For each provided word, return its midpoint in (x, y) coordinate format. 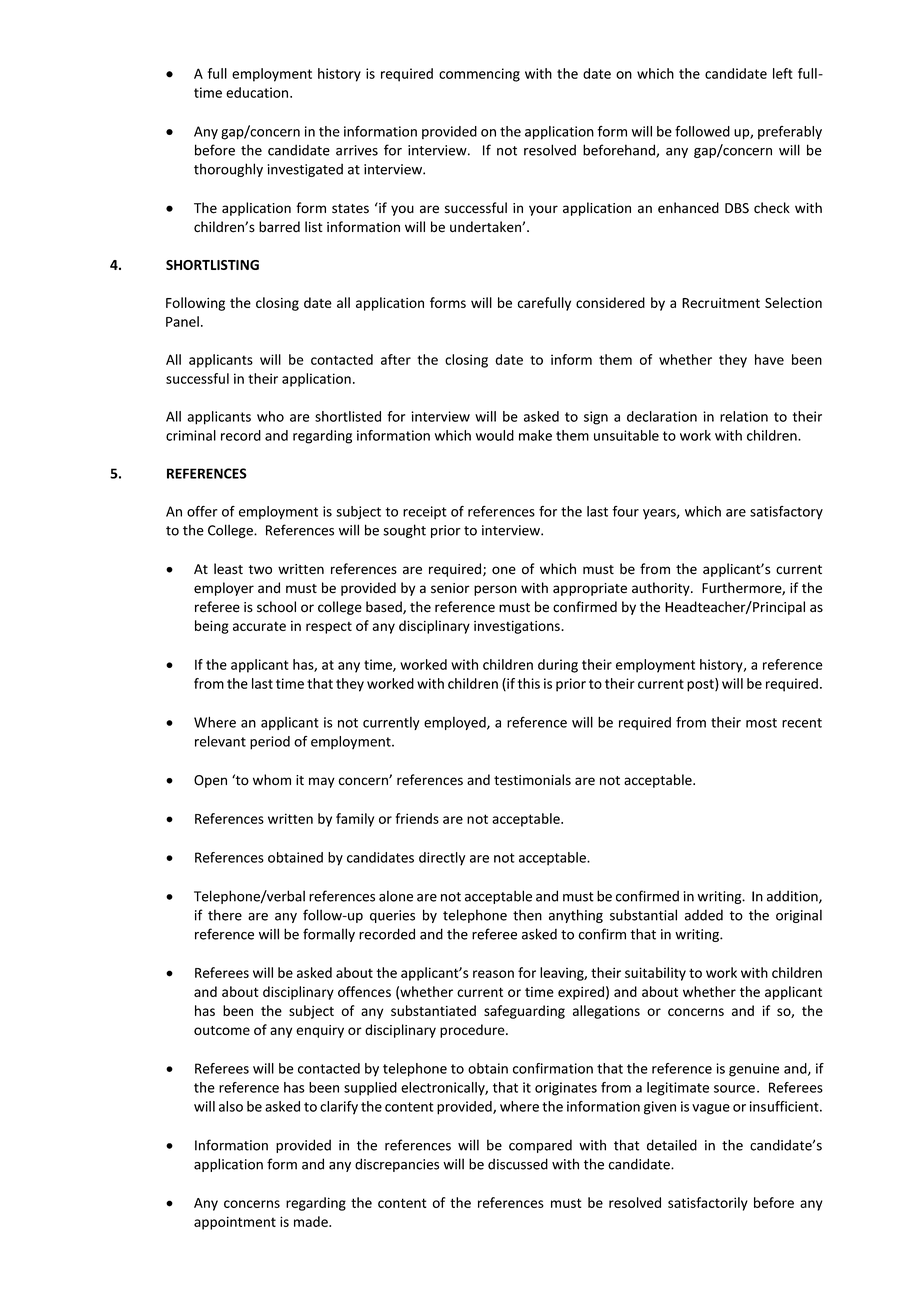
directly (442, 859)
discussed (518, 1164)
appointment (235, 1223)
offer (202, 511)
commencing (479, 75)
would (495, 435)
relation (744, 416)
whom (272, 780)
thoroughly (228, 170)
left (783, 73)
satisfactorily (708, 1204)
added (704, 915)
